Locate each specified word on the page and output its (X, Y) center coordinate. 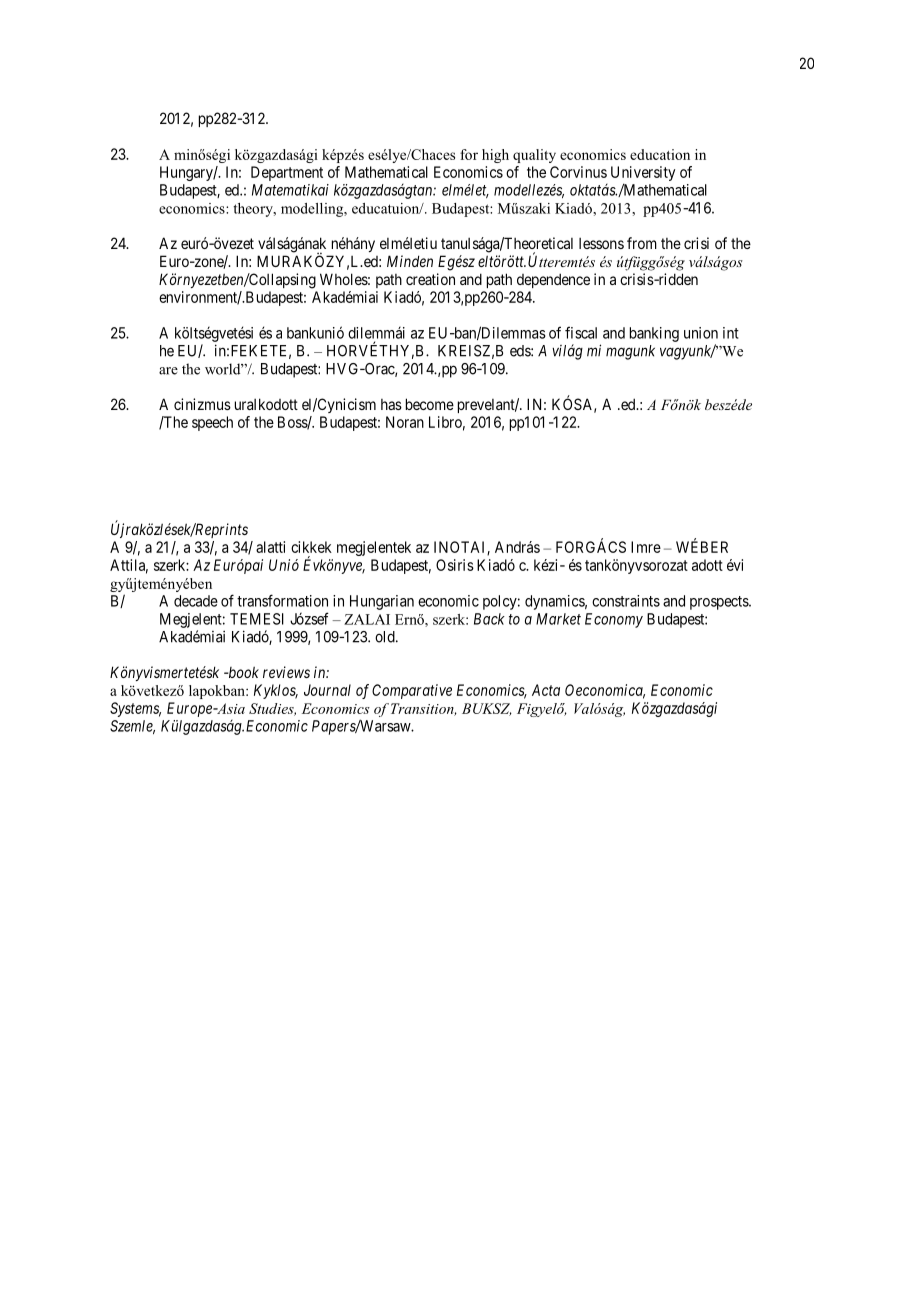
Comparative (412, 691)
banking (654, 334)
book (242, 672)
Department (287, 173)
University (643, 175)
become (430, 404)
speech (212, 423)
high (495, 156)
